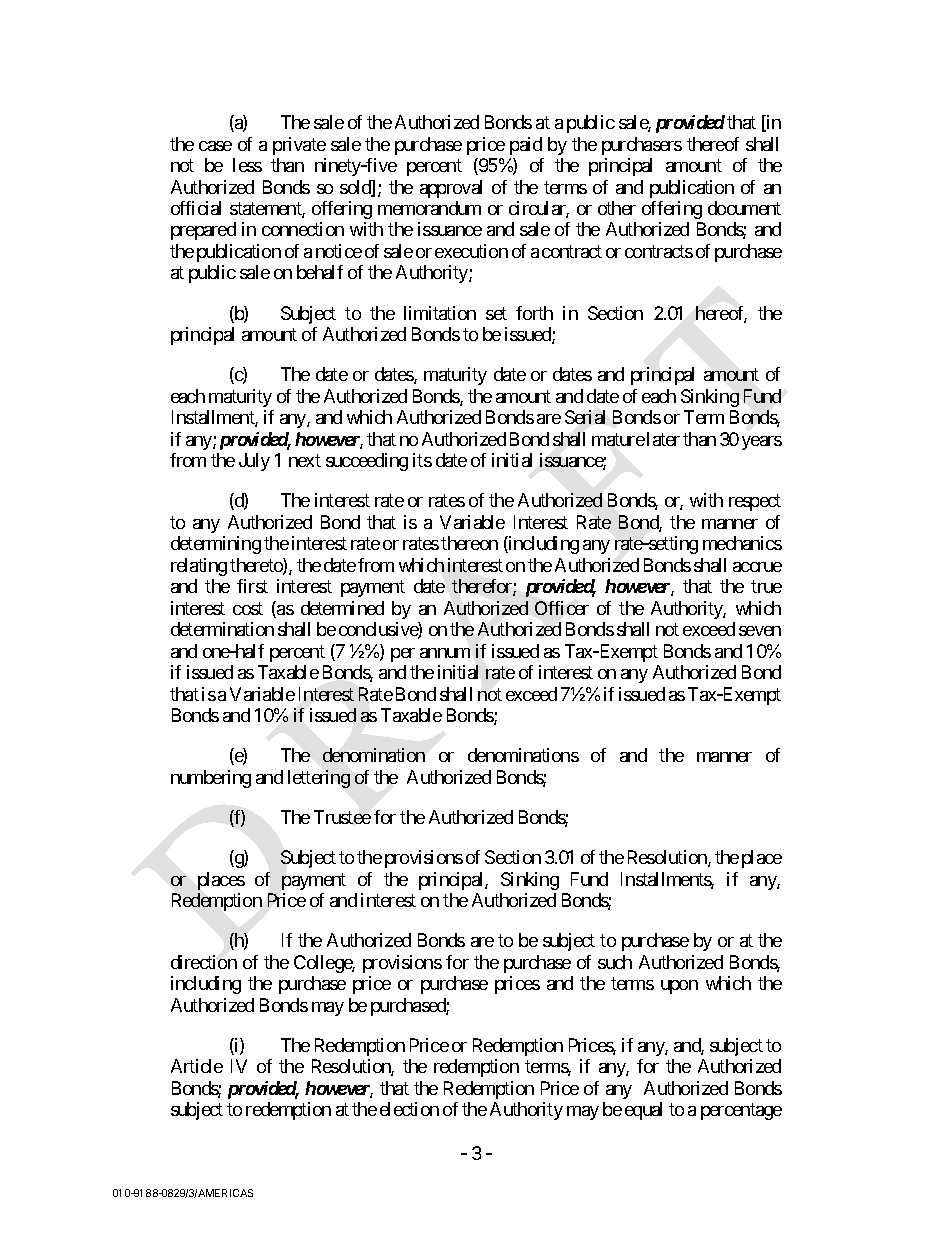 This image has width=952, height=1233. What do you see at coordinates (744, 208) in the image?
I see `document` at bounding box center [744, 208].
